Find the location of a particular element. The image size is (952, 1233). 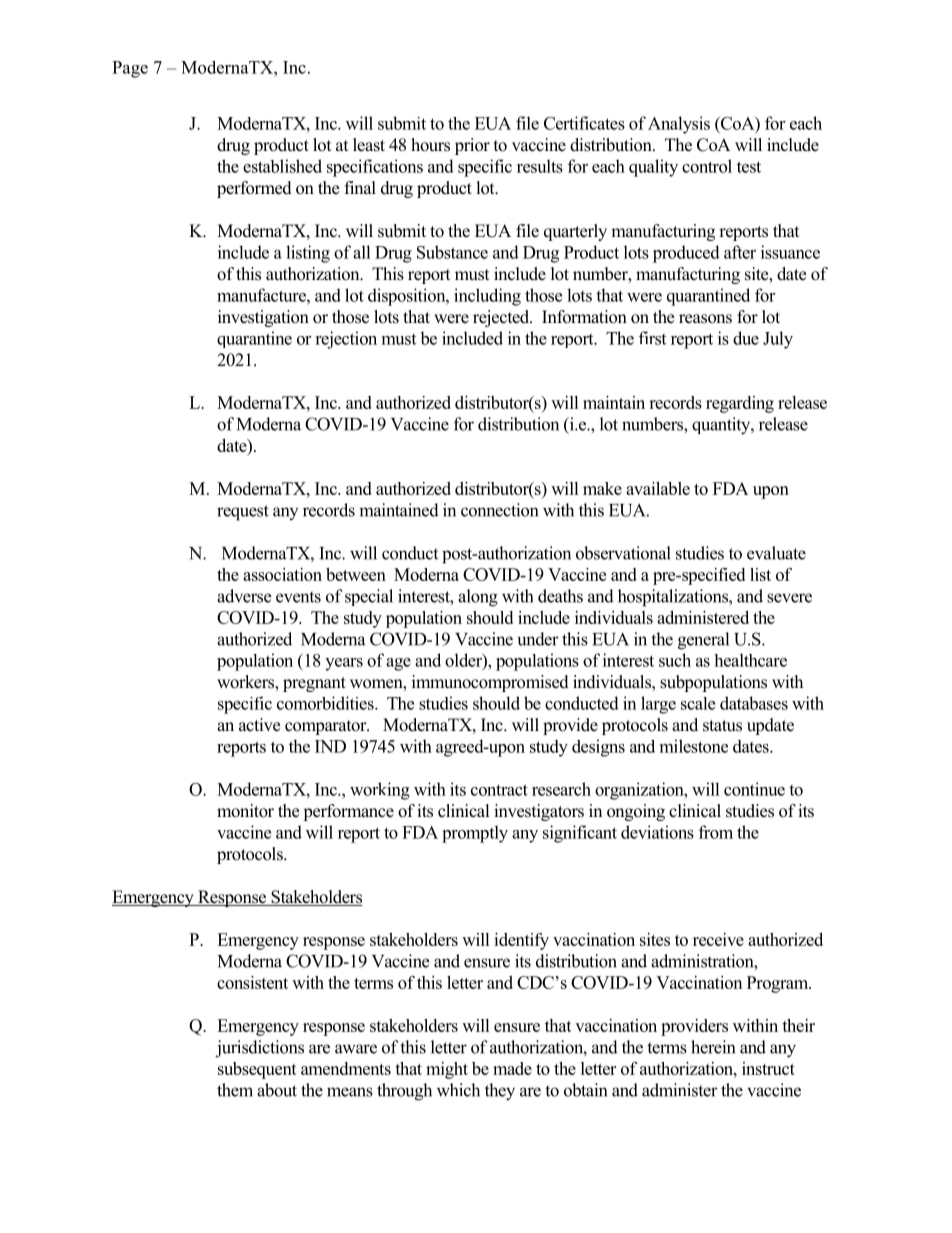

them is located at coordinates (235, 1090).
